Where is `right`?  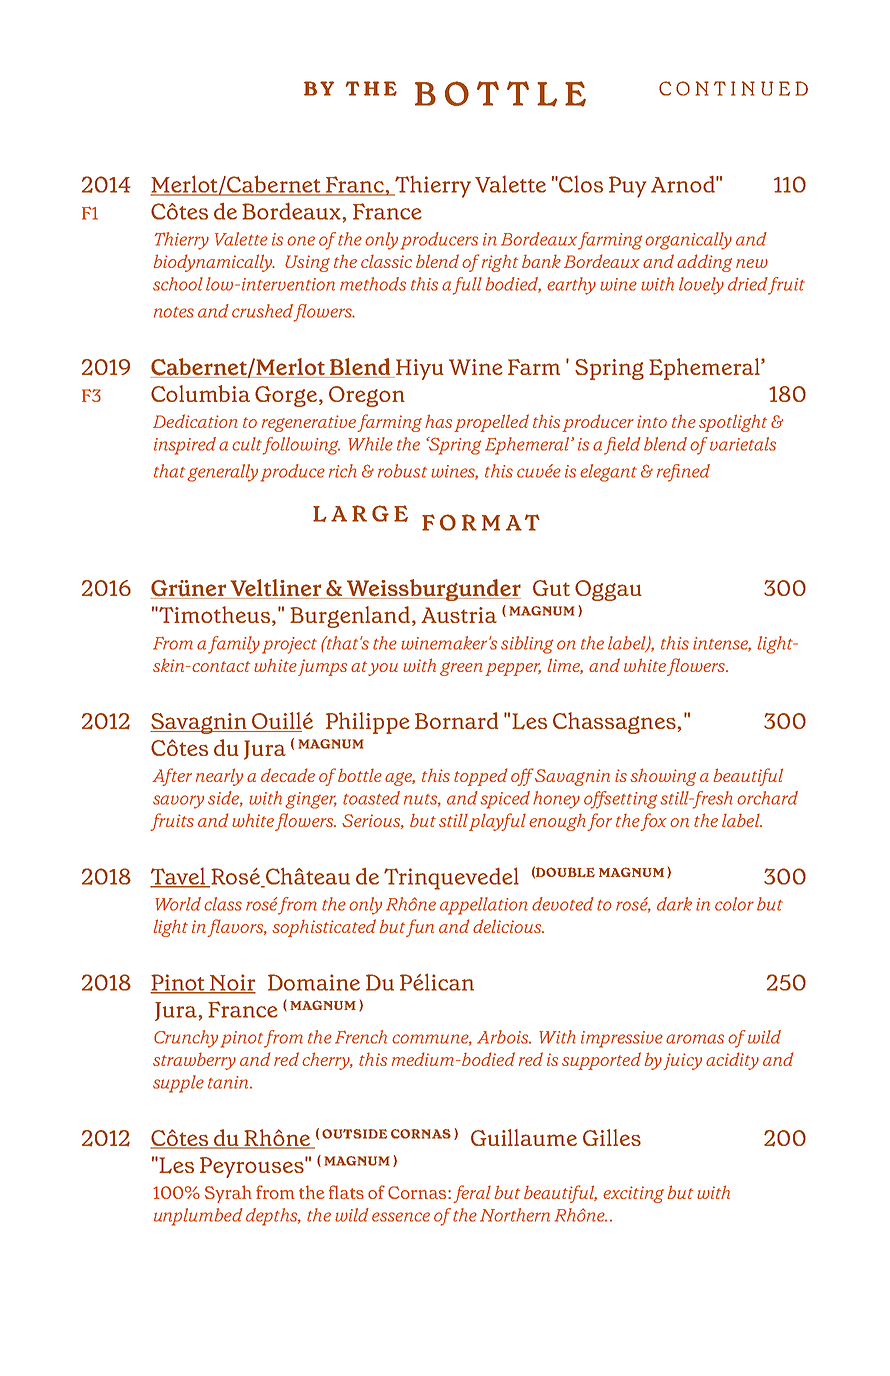 right is located at coordinates (500, 263).
